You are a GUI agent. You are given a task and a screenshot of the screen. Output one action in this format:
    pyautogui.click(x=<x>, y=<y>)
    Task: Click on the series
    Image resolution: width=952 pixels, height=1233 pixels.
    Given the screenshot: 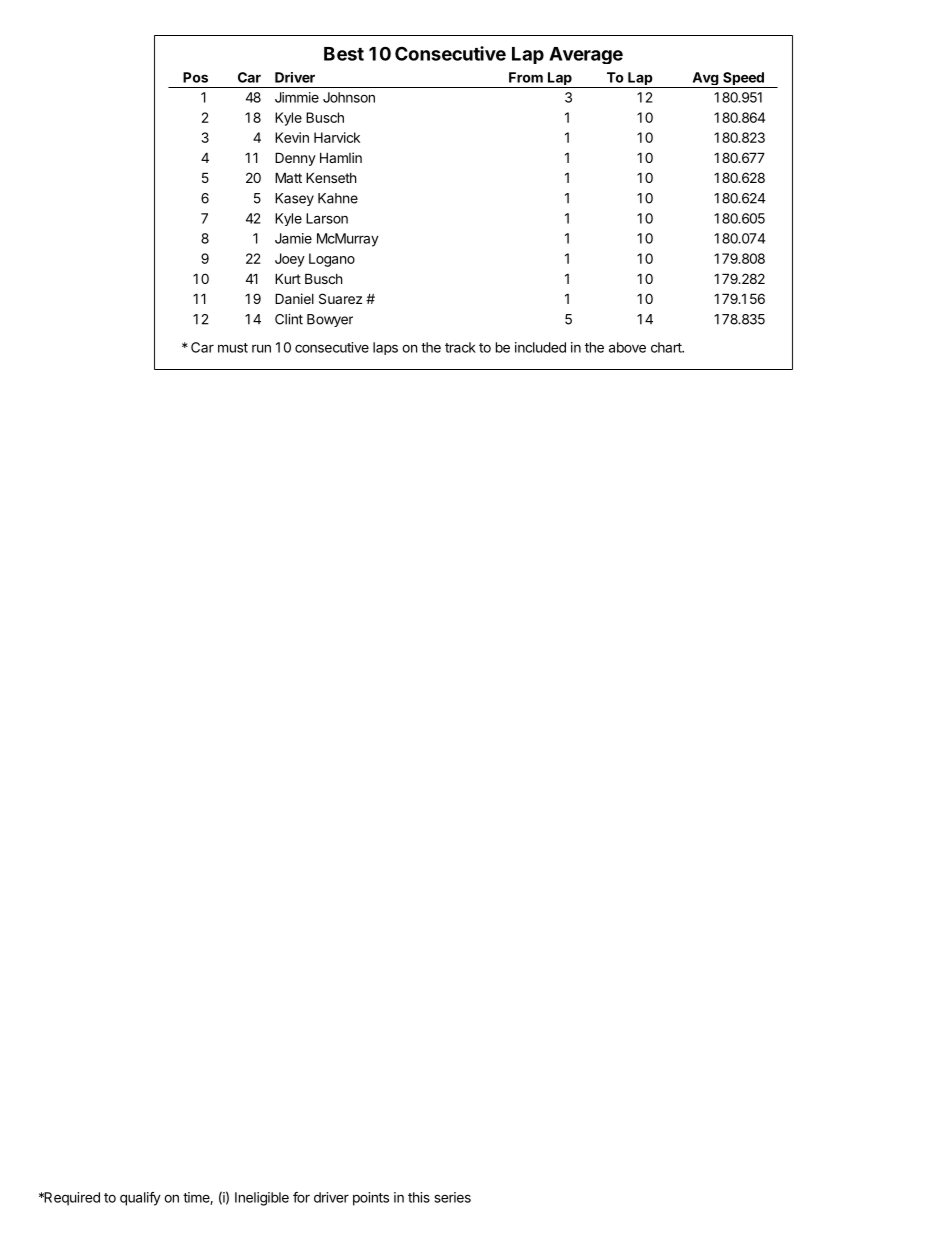 What is the action you would take?
    pyautogui.click(x=453, y=1197)
